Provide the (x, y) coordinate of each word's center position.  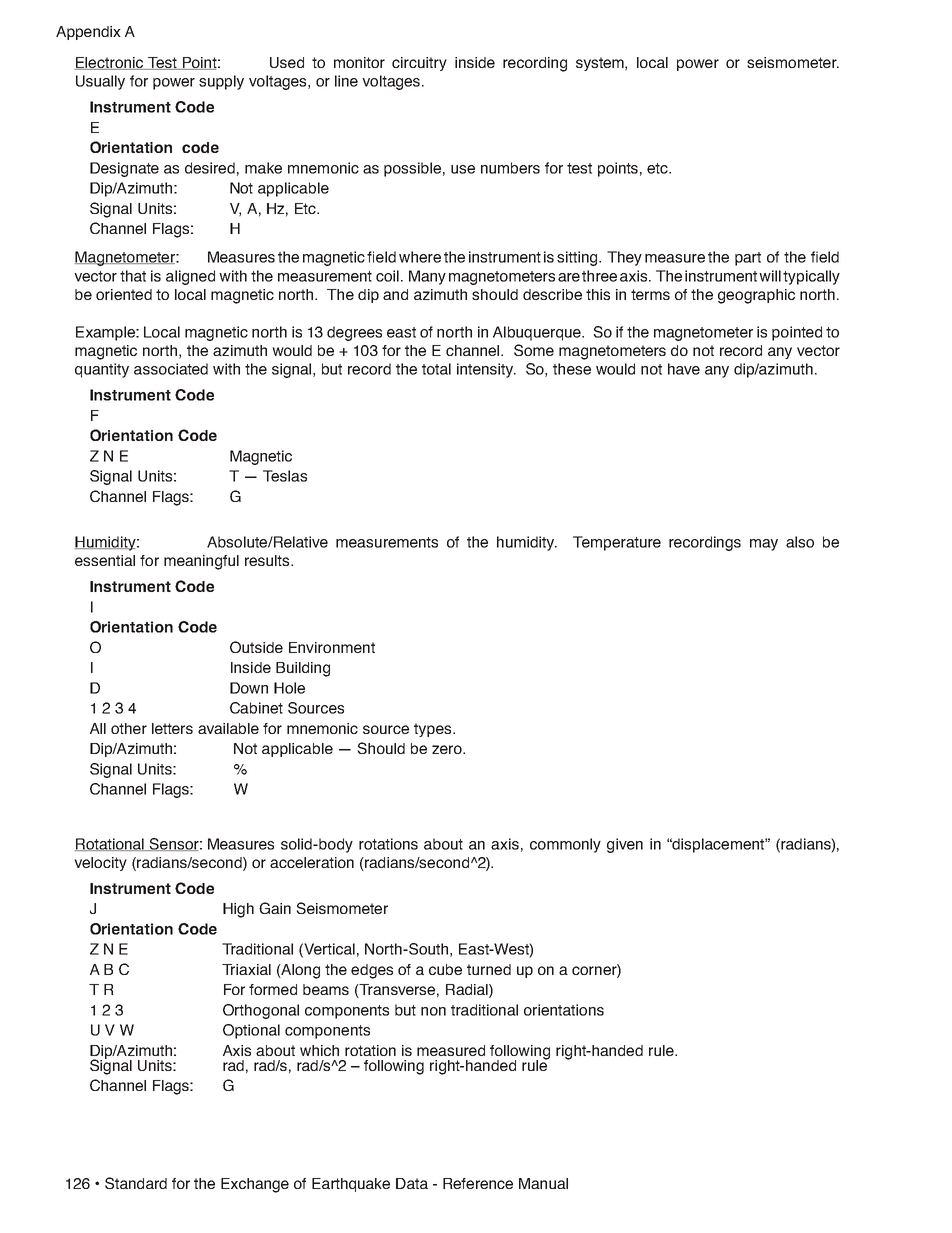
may (764, 545)
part (748, 259)
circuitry (419, 64)
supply (221, 82)
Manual (543, 1183)
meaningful (201, 562)
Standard (136, 1183)
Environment (332, 647)
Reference (478, 1183)
